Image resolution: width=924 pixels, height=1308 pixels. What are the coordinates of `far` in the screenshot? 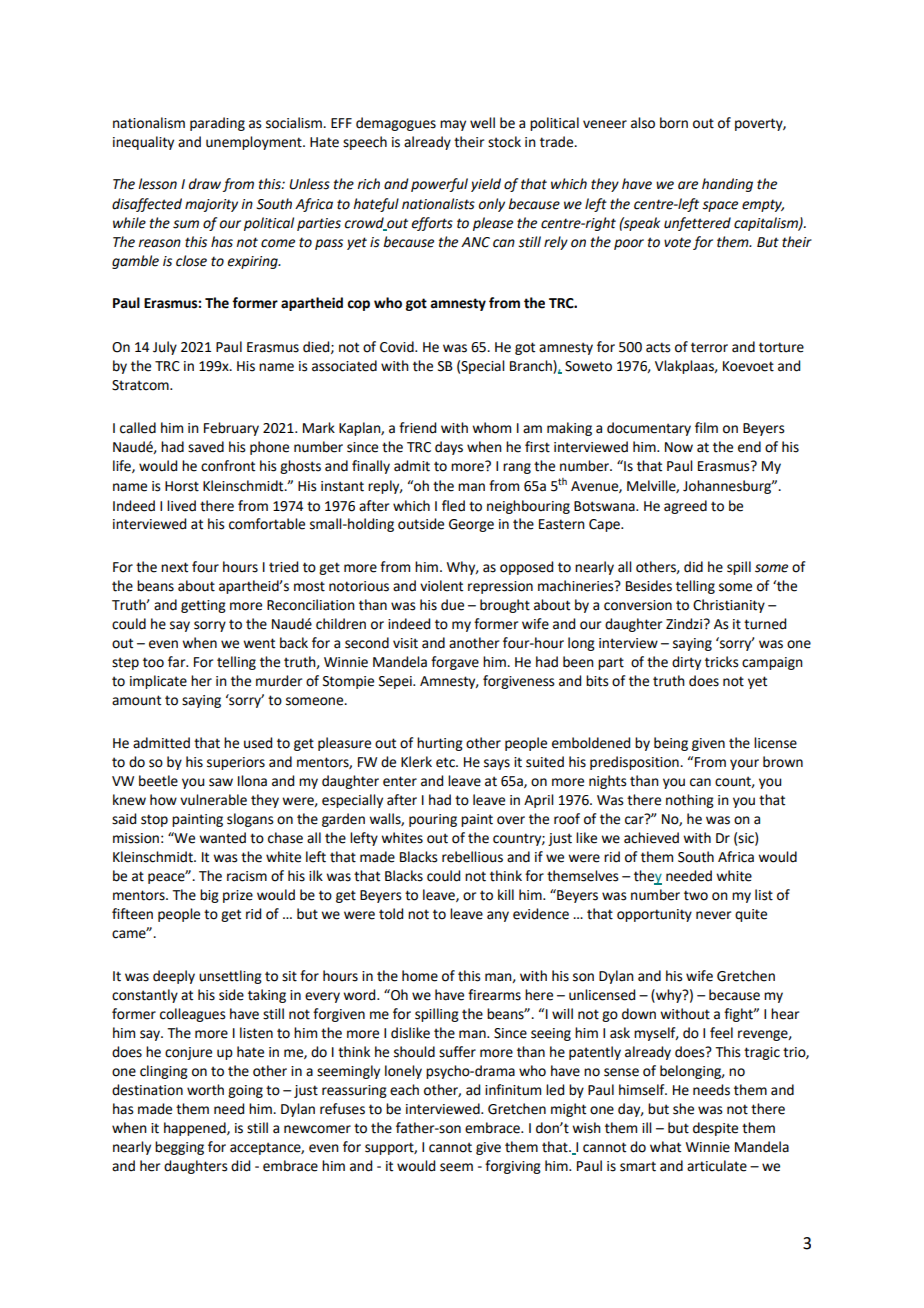 It's located at (178, 662).
